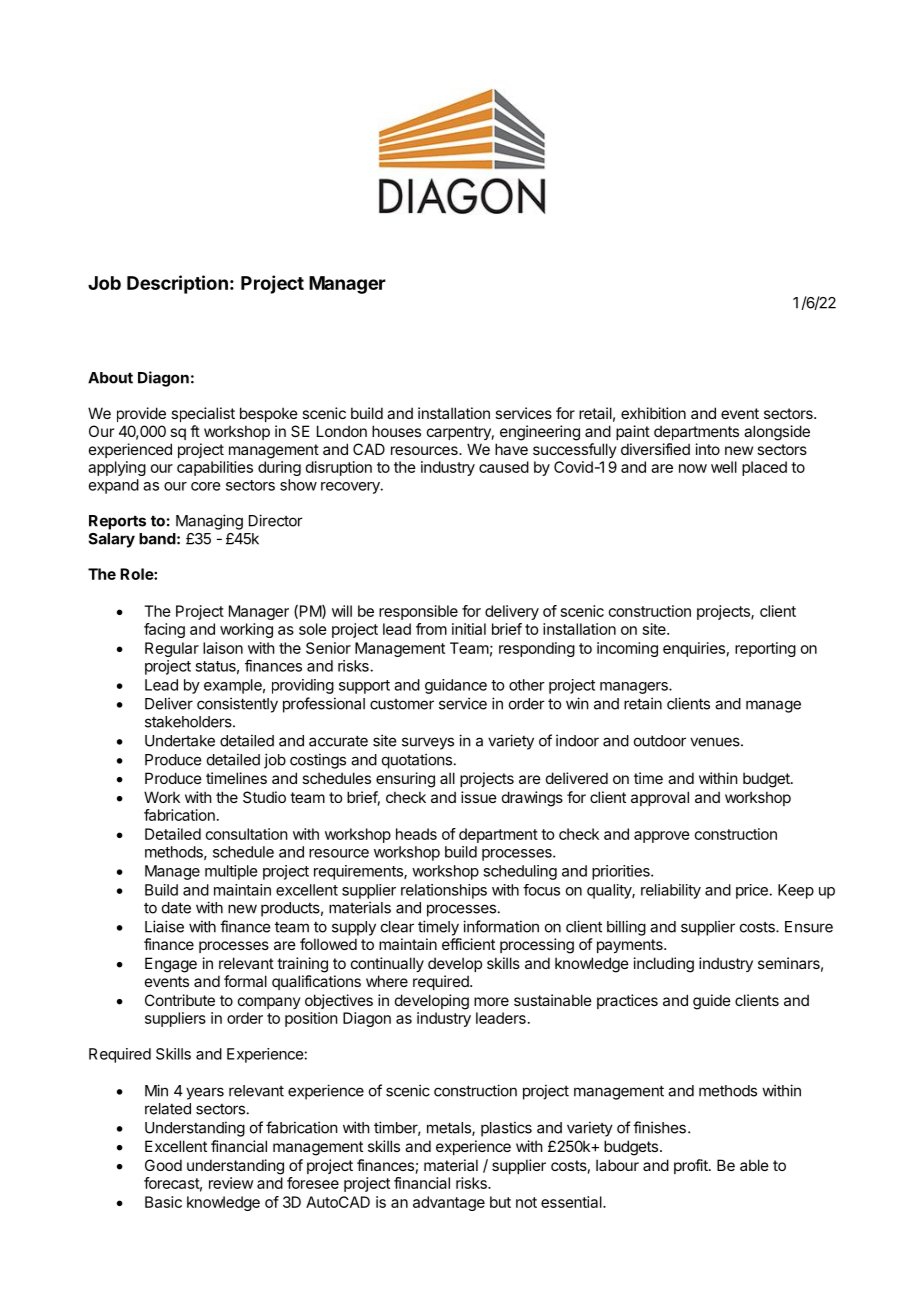  Describe the element at coordinates (396, 431) in the document. I see `houses` at that location.
